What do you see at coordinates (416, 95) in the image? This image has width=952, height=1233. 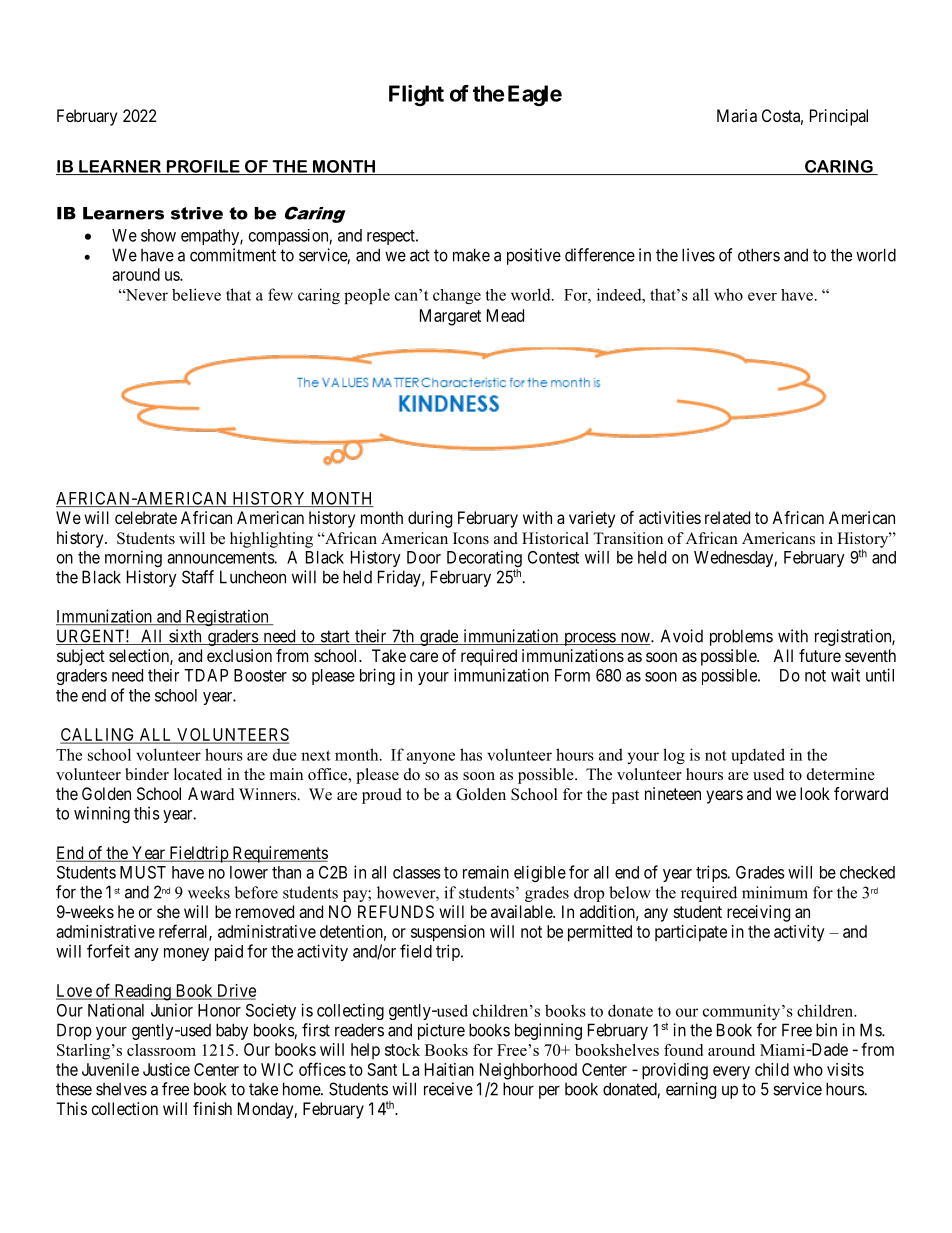 I see `Flight` at bounding box center [416, 95].
